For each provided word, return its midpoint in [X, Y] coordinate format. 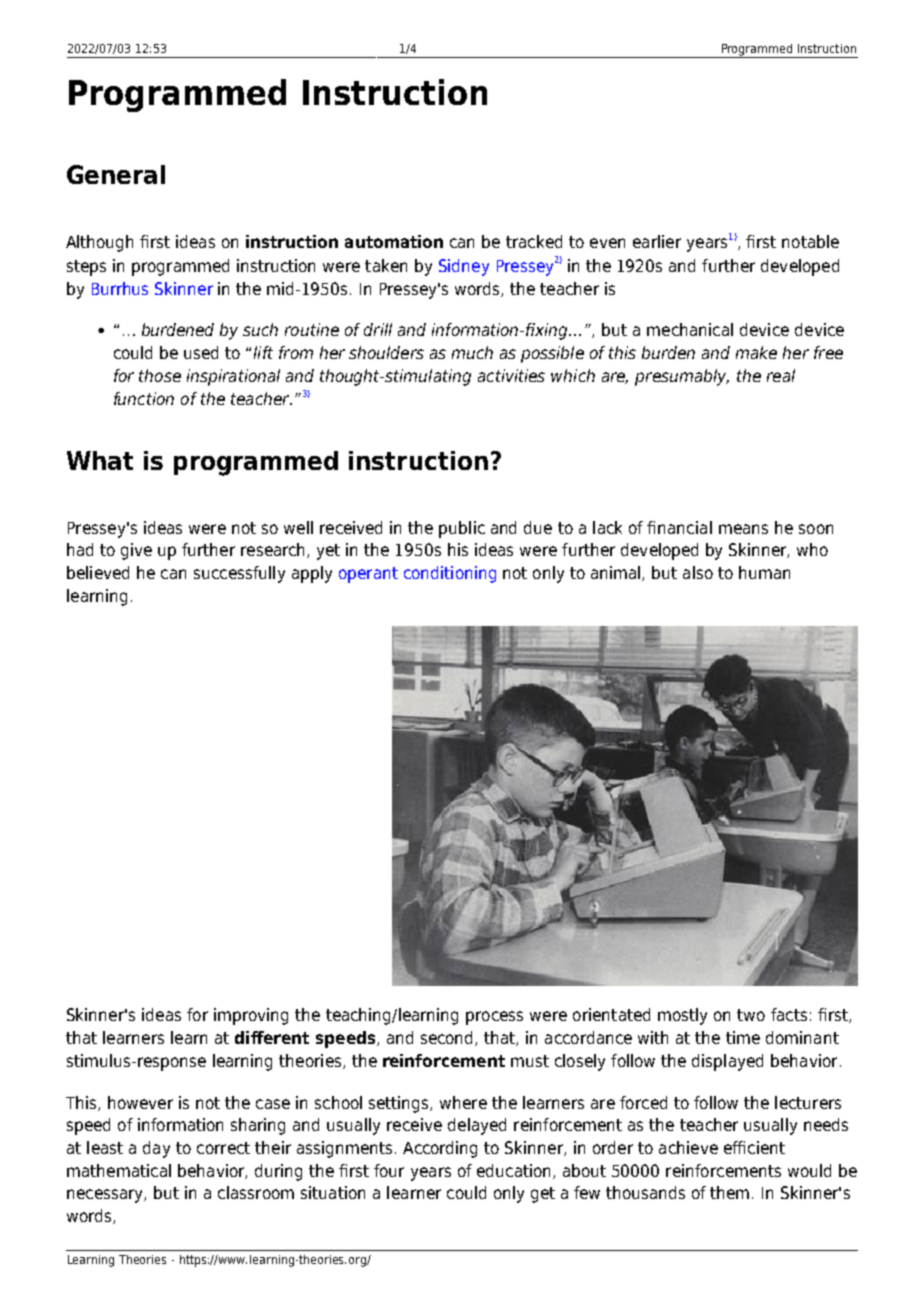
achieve [688, 1147]
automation [394, 241]
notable [810, 241]
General [116, 174]
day [156, 1149]
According [440, 1149]
